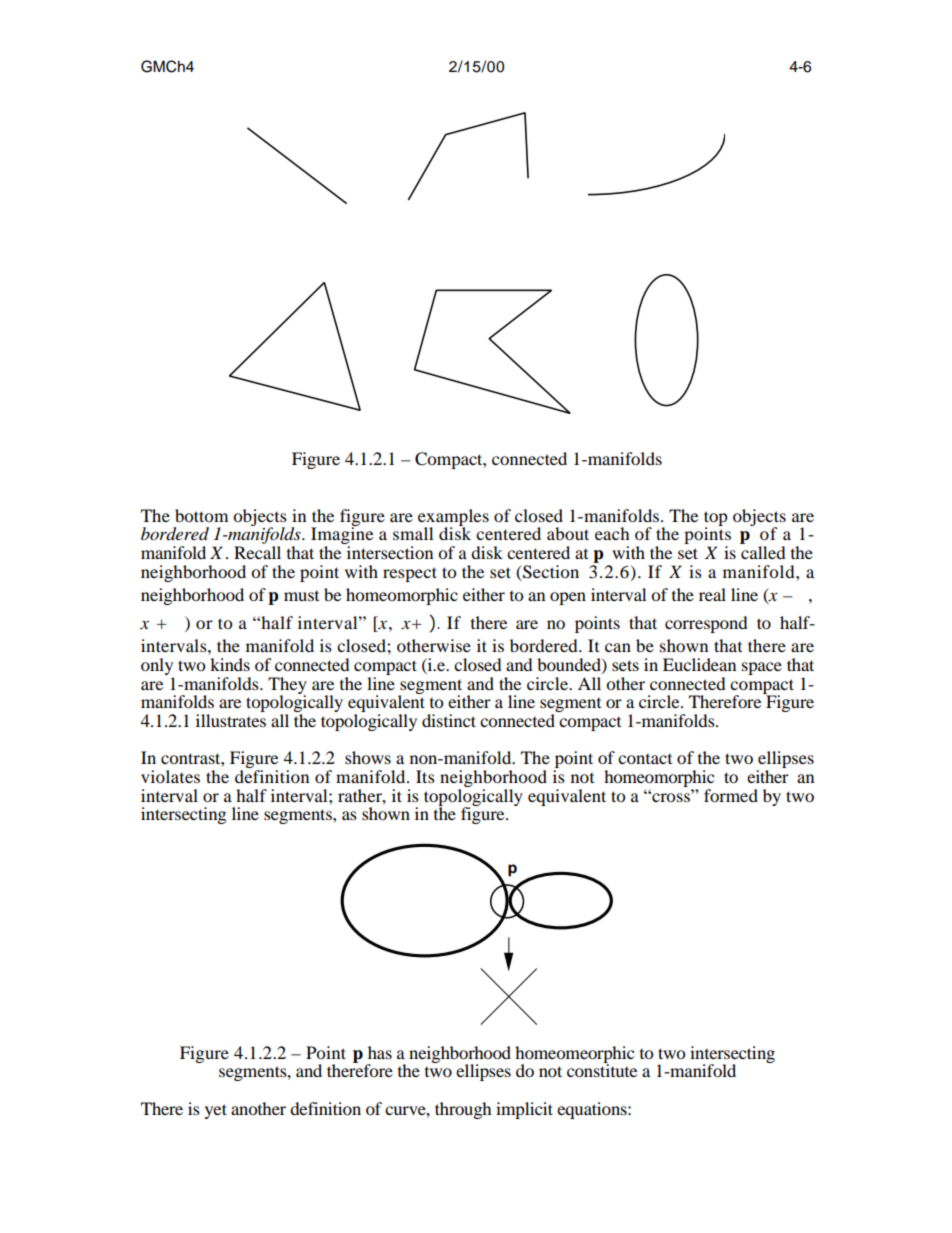  I want to click on Its, so click(425, 776).
